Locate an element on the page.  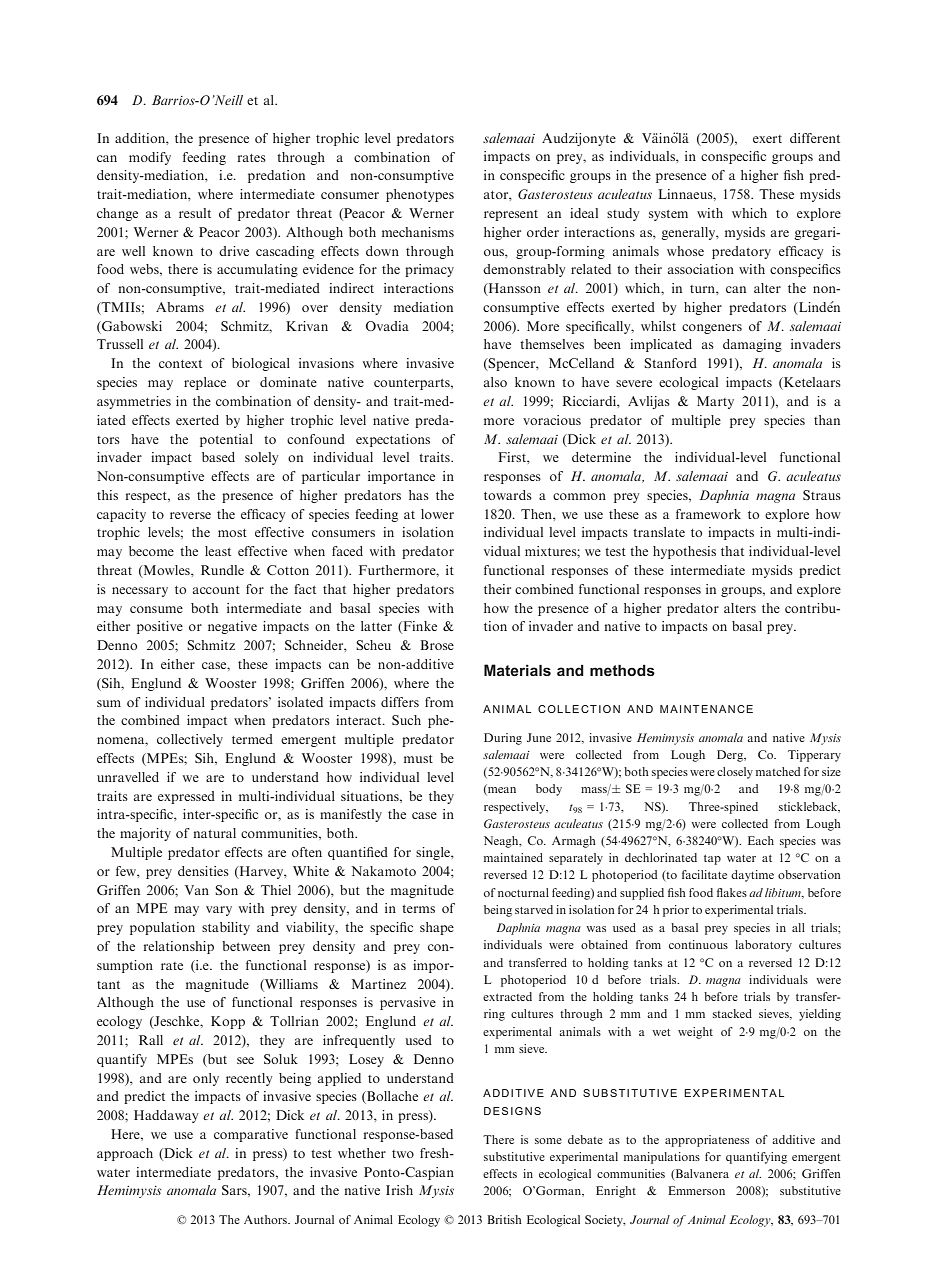
most is located at coordinates (232, 533).
